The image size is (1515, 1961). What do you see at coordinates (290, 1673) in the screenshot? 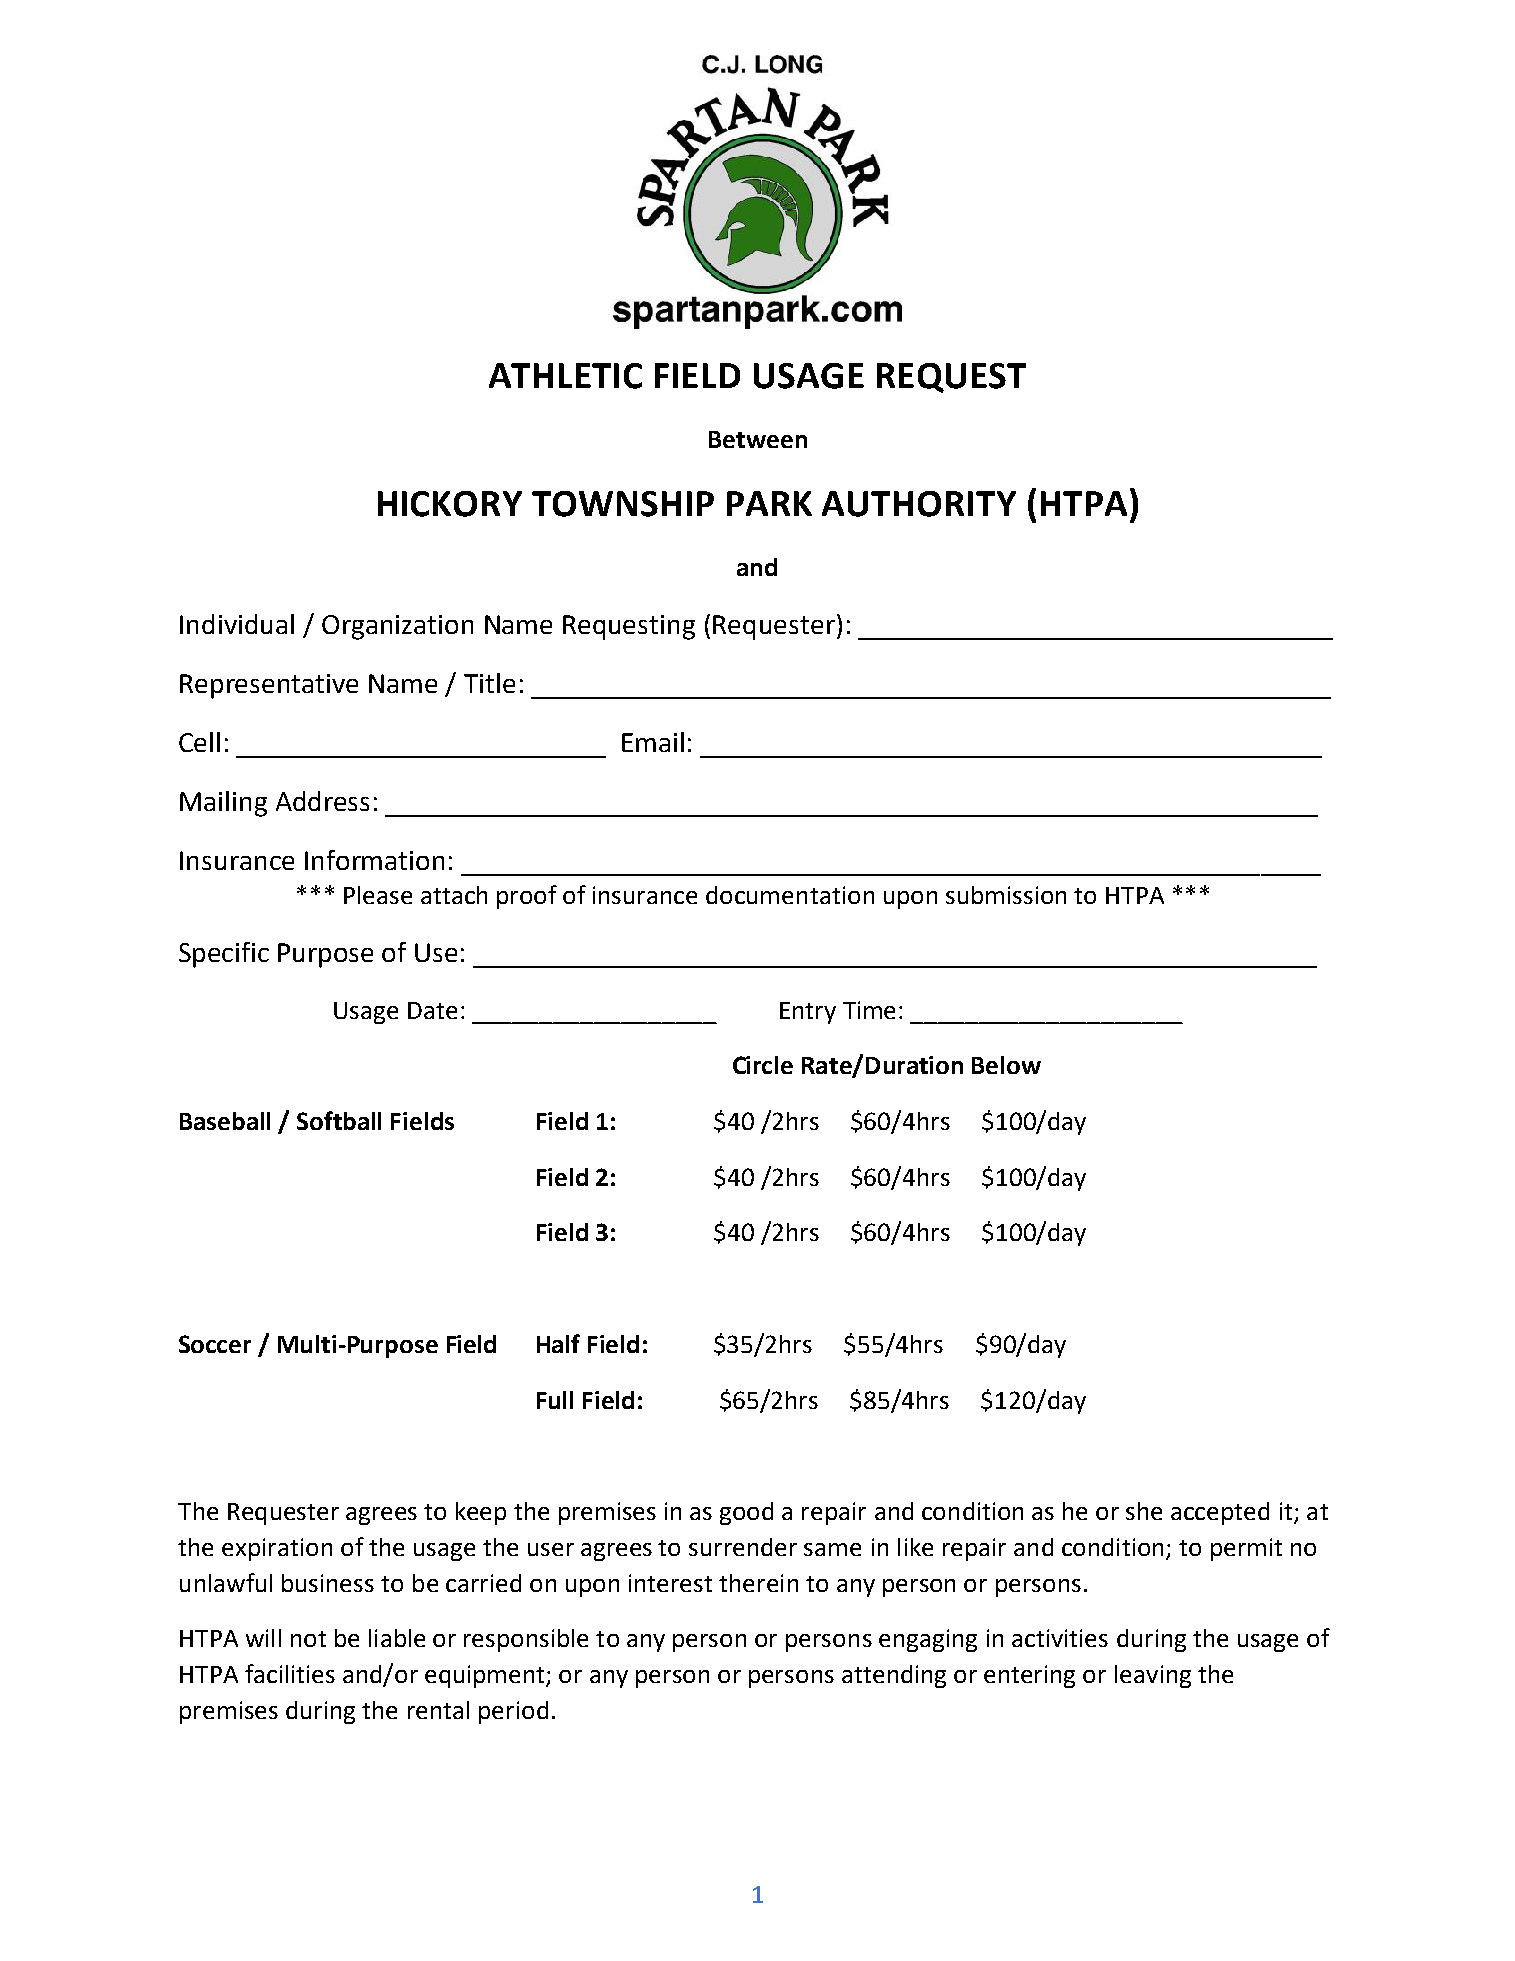
I see `facilities` at bounding box center [290, 1673].
